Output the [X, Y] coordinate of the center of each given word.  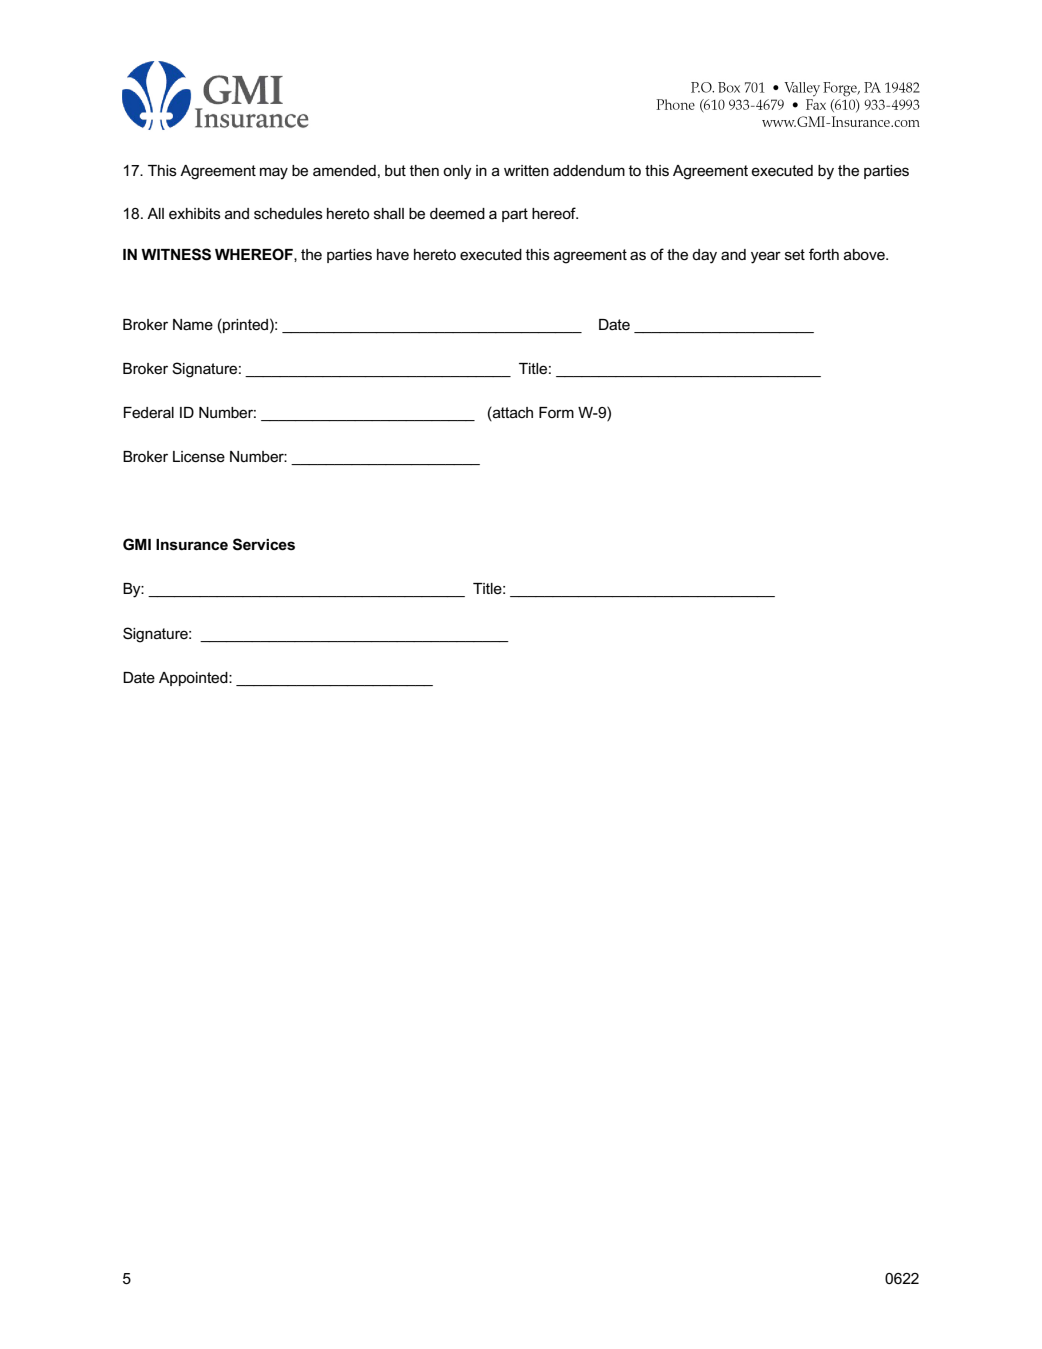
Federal [149, 412]
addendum [589, 170]
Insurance [192, 545]
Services [264, 544]
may [274, 173]
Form [556, 412]
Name [193, 324]
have [393, 254]
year [766, 257]
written [526, 170]
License [199, 456]
